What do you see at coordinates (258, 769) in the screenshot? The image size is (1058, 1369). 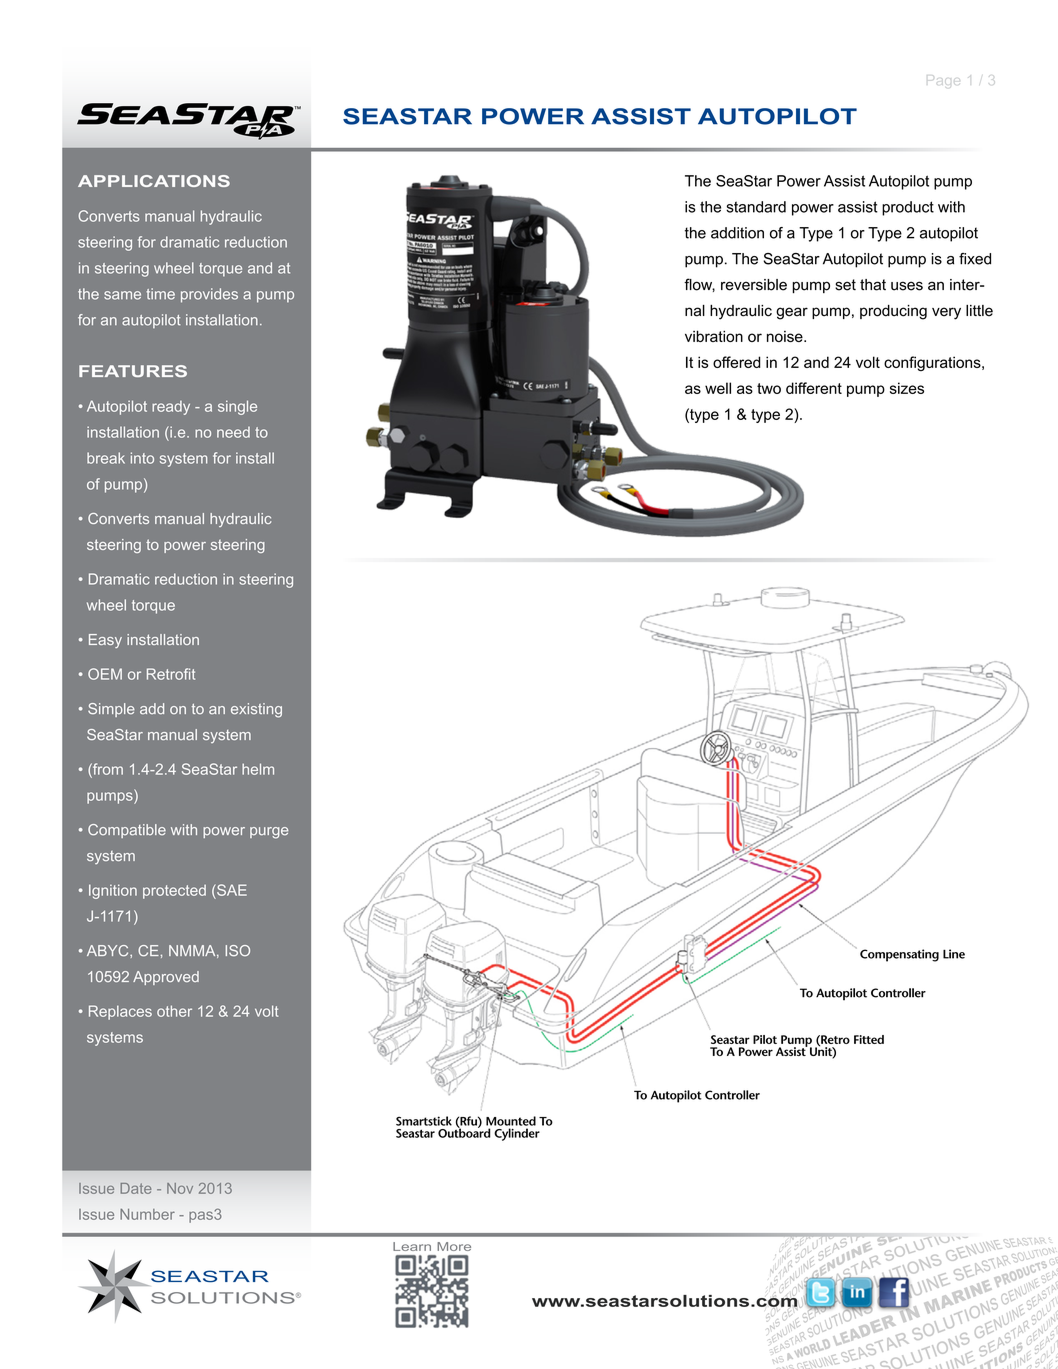 I see `helm` at bounding box center [258, 769].
